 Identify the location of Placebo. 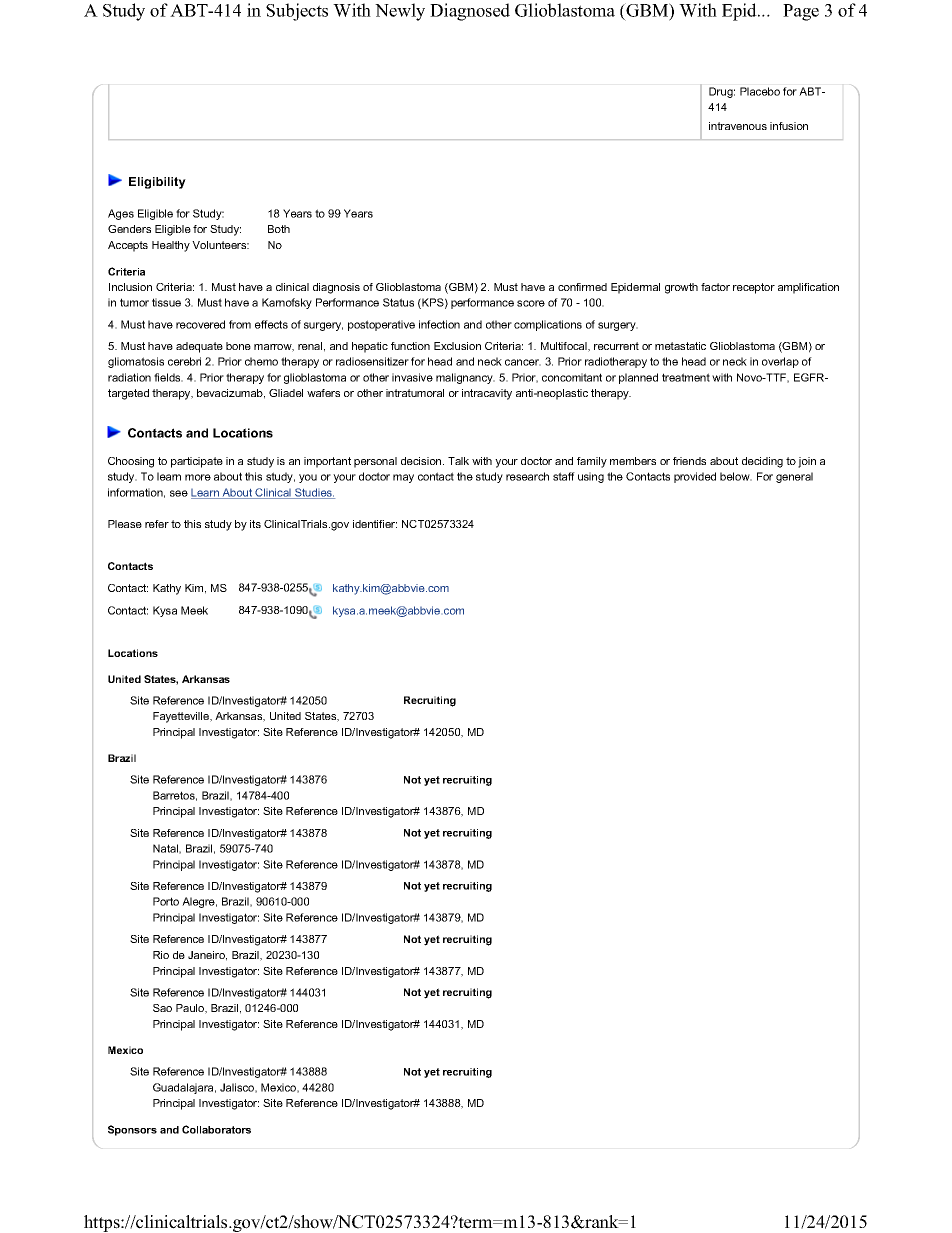
(760, 91).
